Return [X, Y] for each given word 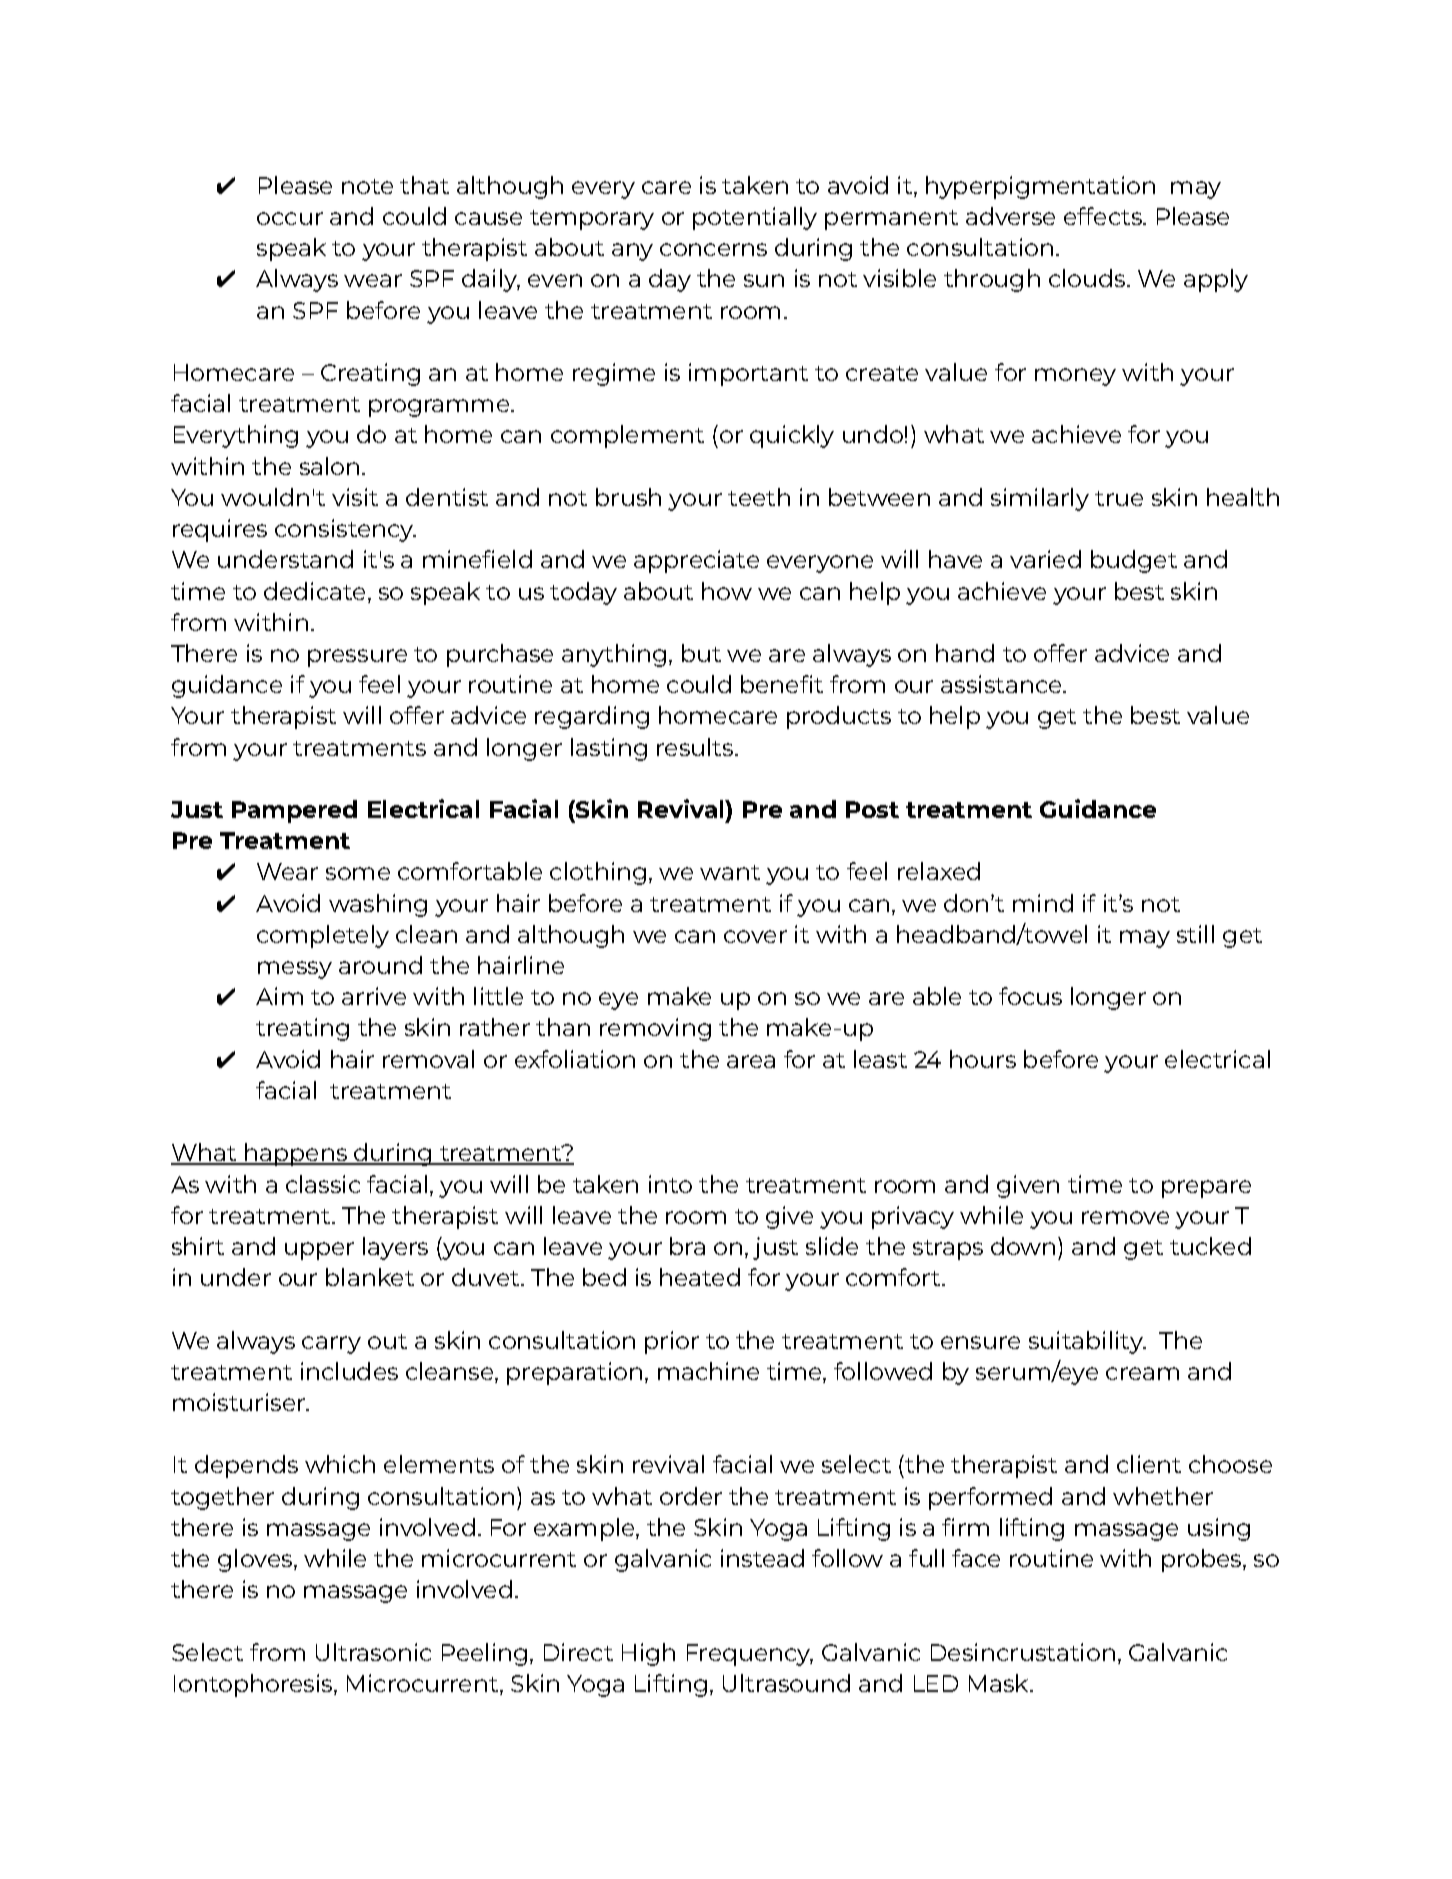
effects [1104, 216]
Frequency [750, 1655]
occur [290, 218]
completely [323, 936]
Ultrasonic [373, 1652]
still [1195, 934]
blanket [370, 1277]
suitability [1087, 1342]
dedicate [314, 591]
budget [1134, 561]
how [727, 591]
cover [755, 936]
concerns [713, 249]
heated [700, 1277]
